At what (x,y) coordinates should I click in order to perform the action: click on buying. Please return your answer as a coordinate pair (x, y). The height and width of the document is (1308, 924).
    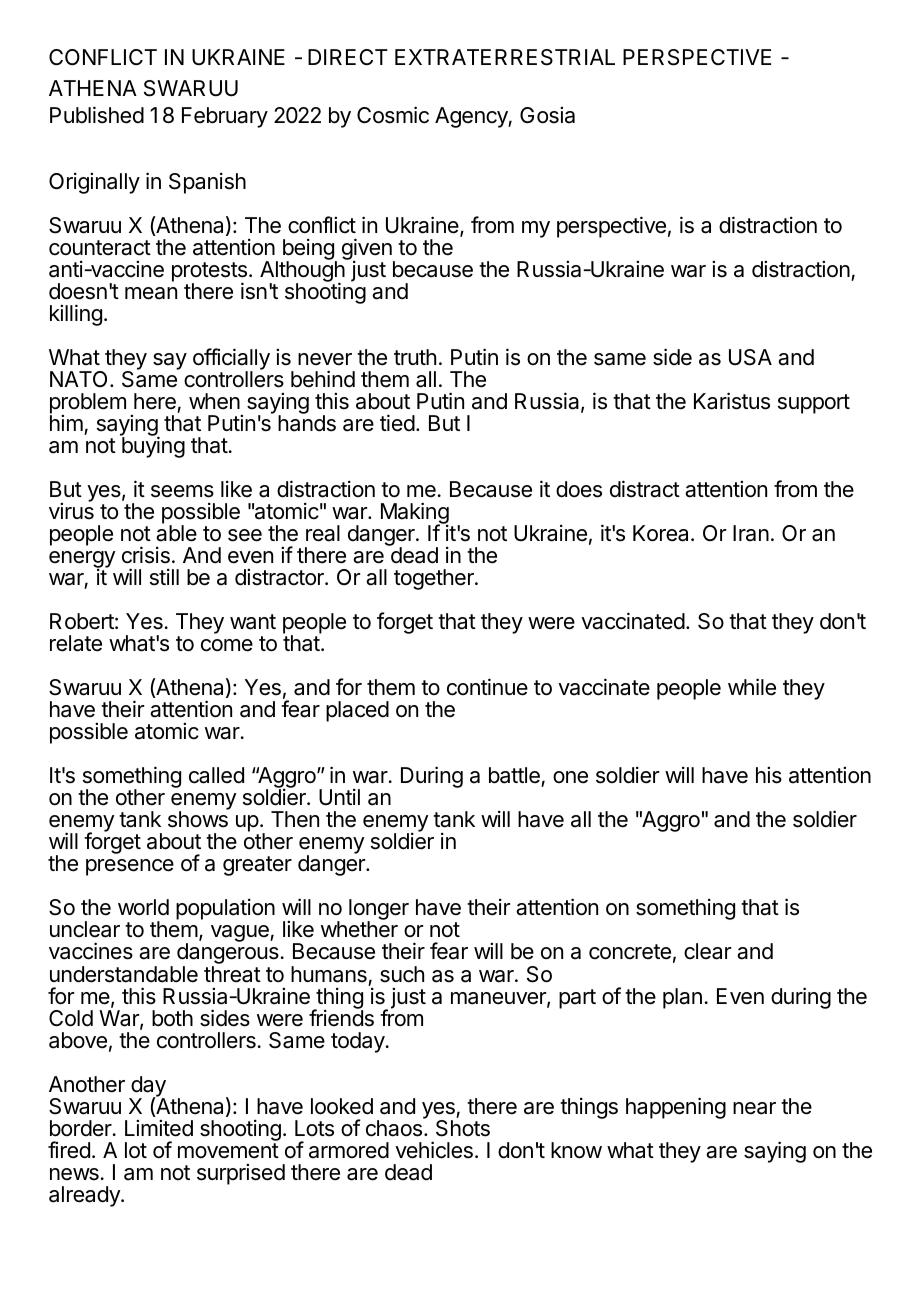
    Looking at the image, I should click on (152, 446).
